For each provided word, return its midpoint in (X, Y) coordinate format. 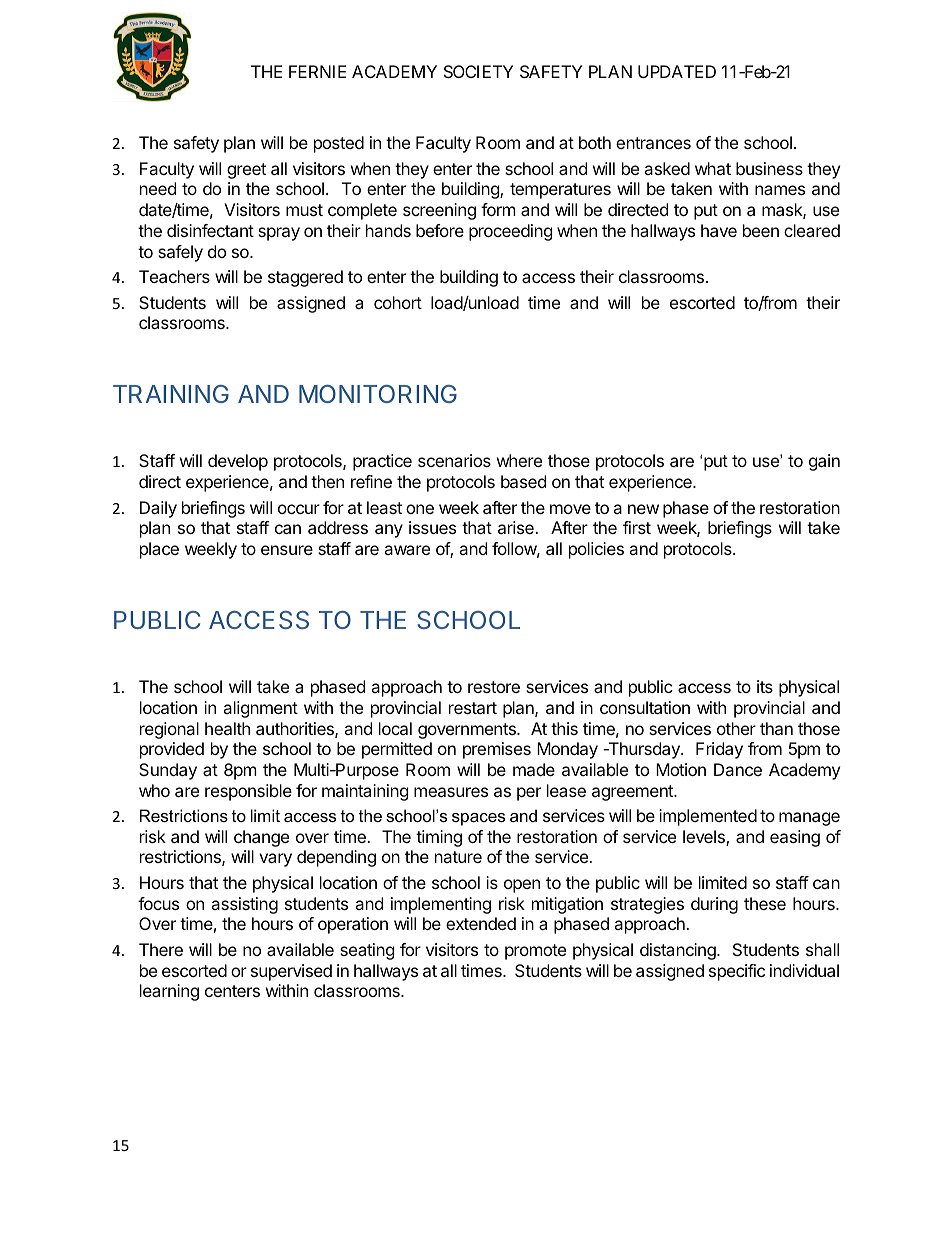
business (769, 168)
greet (246, 171)
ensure (287, 550)
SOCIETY (478, 71)
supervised (291, 972)
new (643, 509)
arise (517, 527)
